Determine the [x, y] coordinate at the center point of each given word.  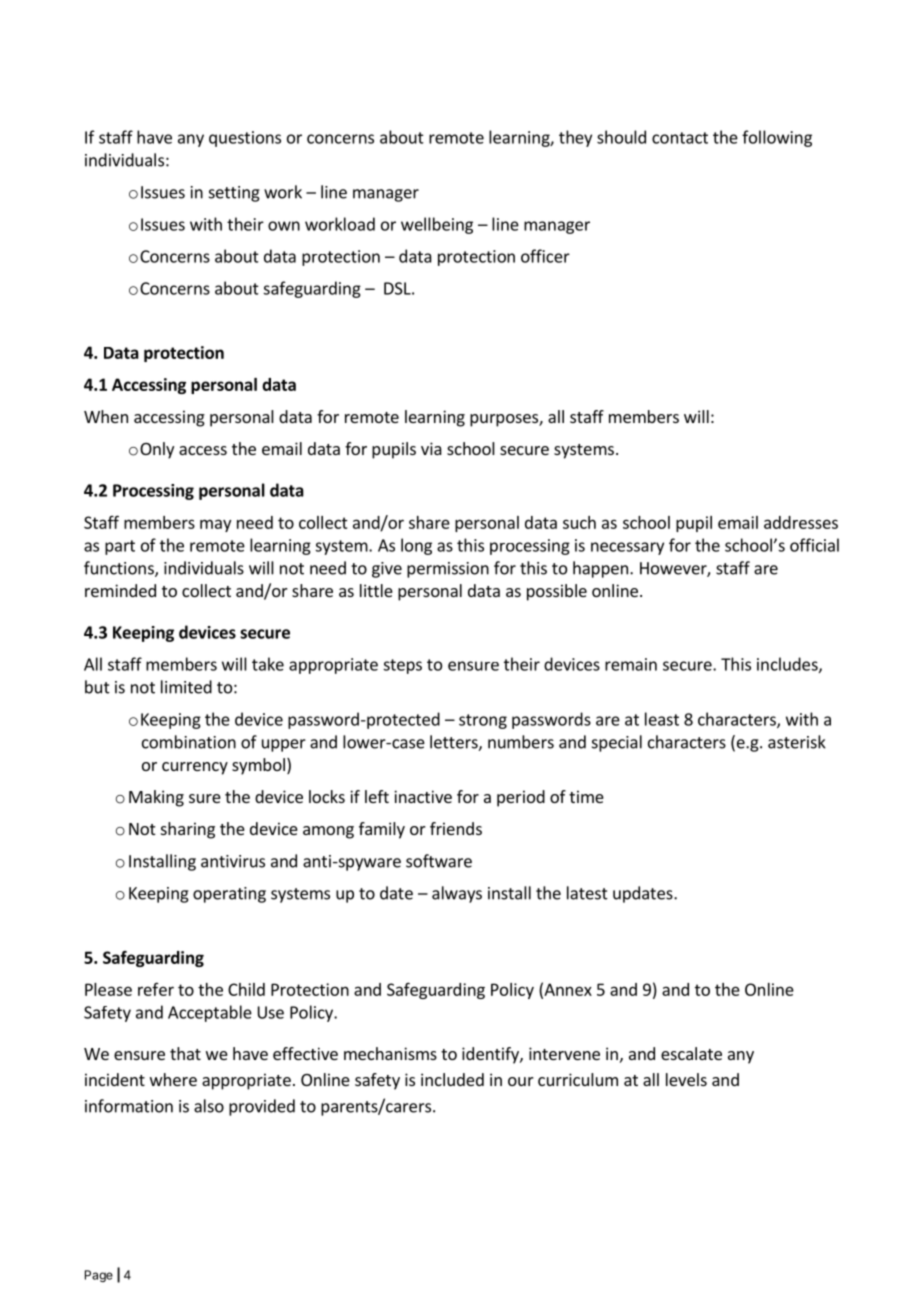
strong [483, 721]
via [431, 448]
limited [186, 687]
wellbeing [437, 225]
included [452, 1079]
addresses [801, 522]
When [106, 416]
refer [156, 989]
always [457, 894]
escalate [691, 1053]
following [777, 138]
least [662, 719]
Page [99, 1276]
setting [234, 194]
